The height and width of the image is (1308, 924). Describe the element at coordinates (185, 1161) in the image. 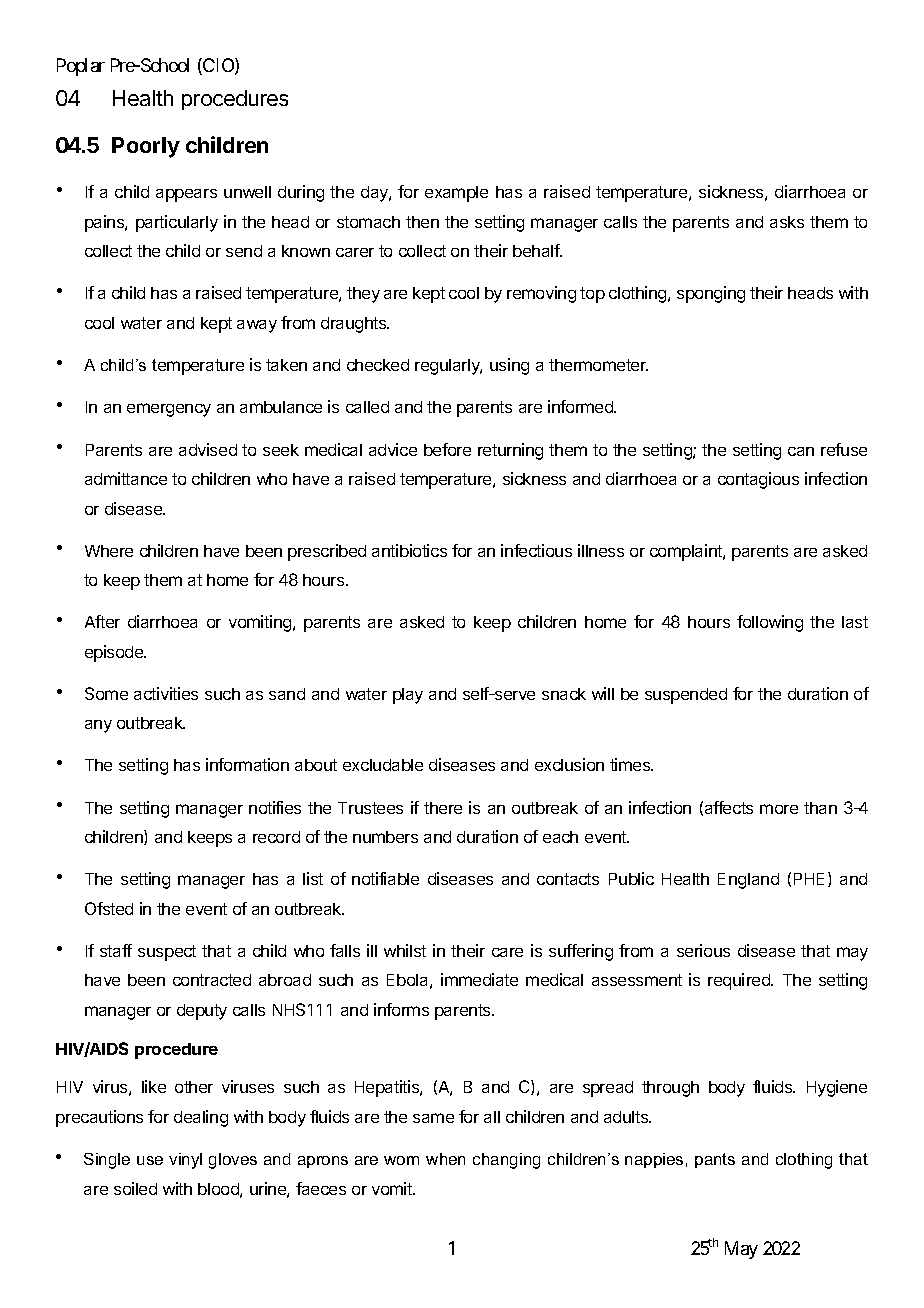

I see `vinyl` at that location.
